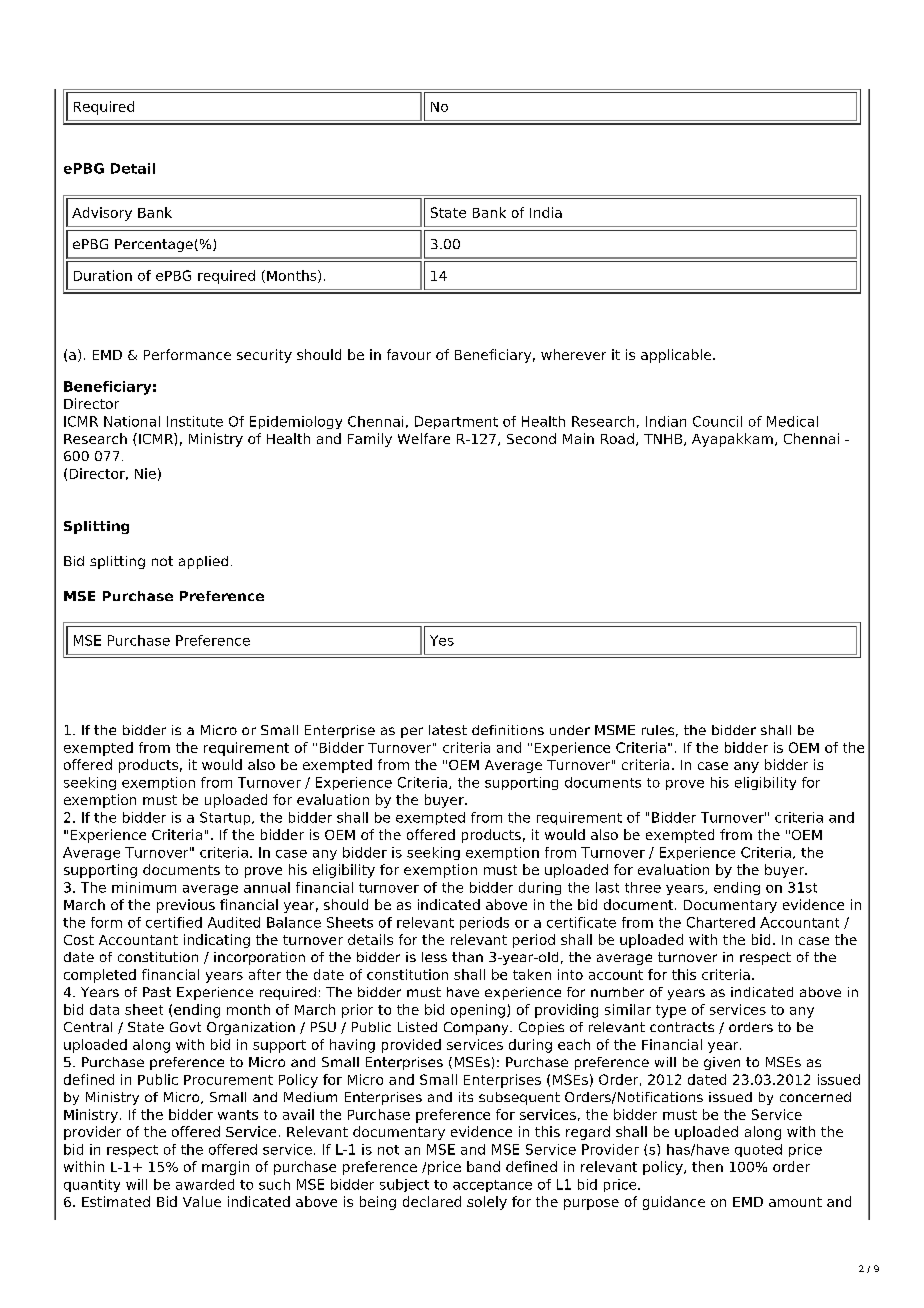 This image has width=924, height=1308. What do you see at coordinates (483, 1166) in the image?
I see `band` at bounding box center [483, 1166].
